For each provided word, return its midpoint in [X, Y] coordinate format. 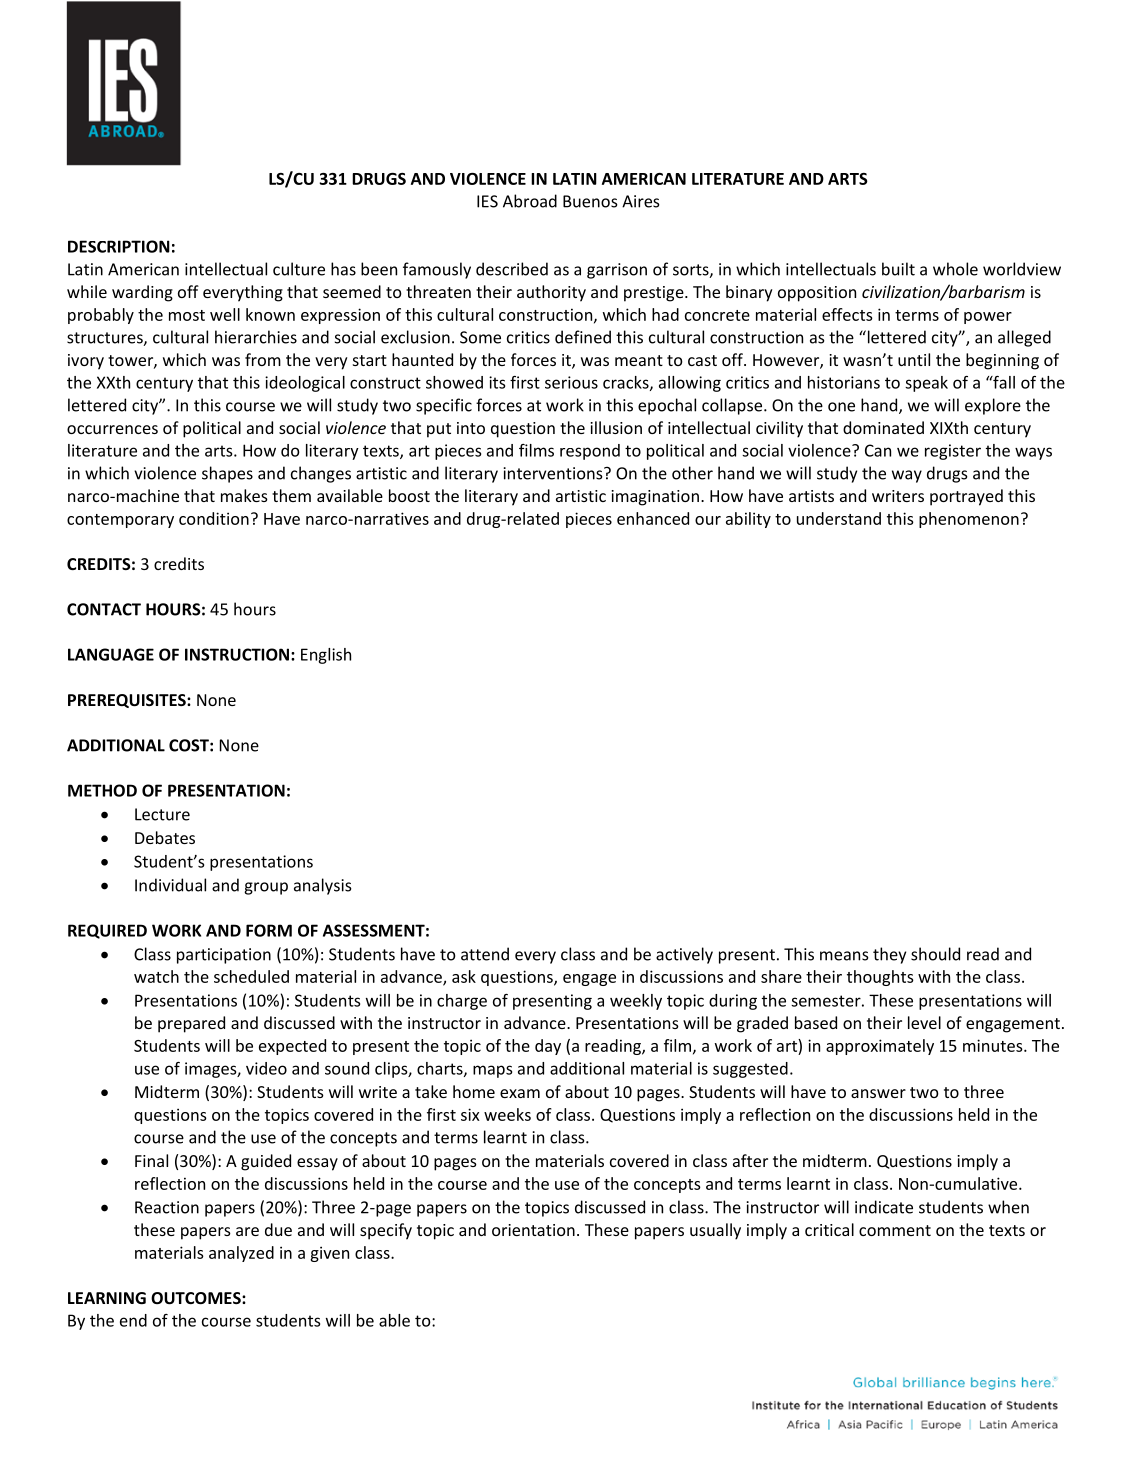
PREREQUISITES [128, 701]
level [924, 1022]
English [326, 656]
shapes [227, 474]
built [898, 269]
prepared [191, 1024]
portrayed [966, 497]
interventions [554, 473]
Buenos [590, 201]
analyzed [241, 1254]
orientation [533, 1230]
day [548, 1047]
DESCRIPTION [119, 246]
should [935, 954]
